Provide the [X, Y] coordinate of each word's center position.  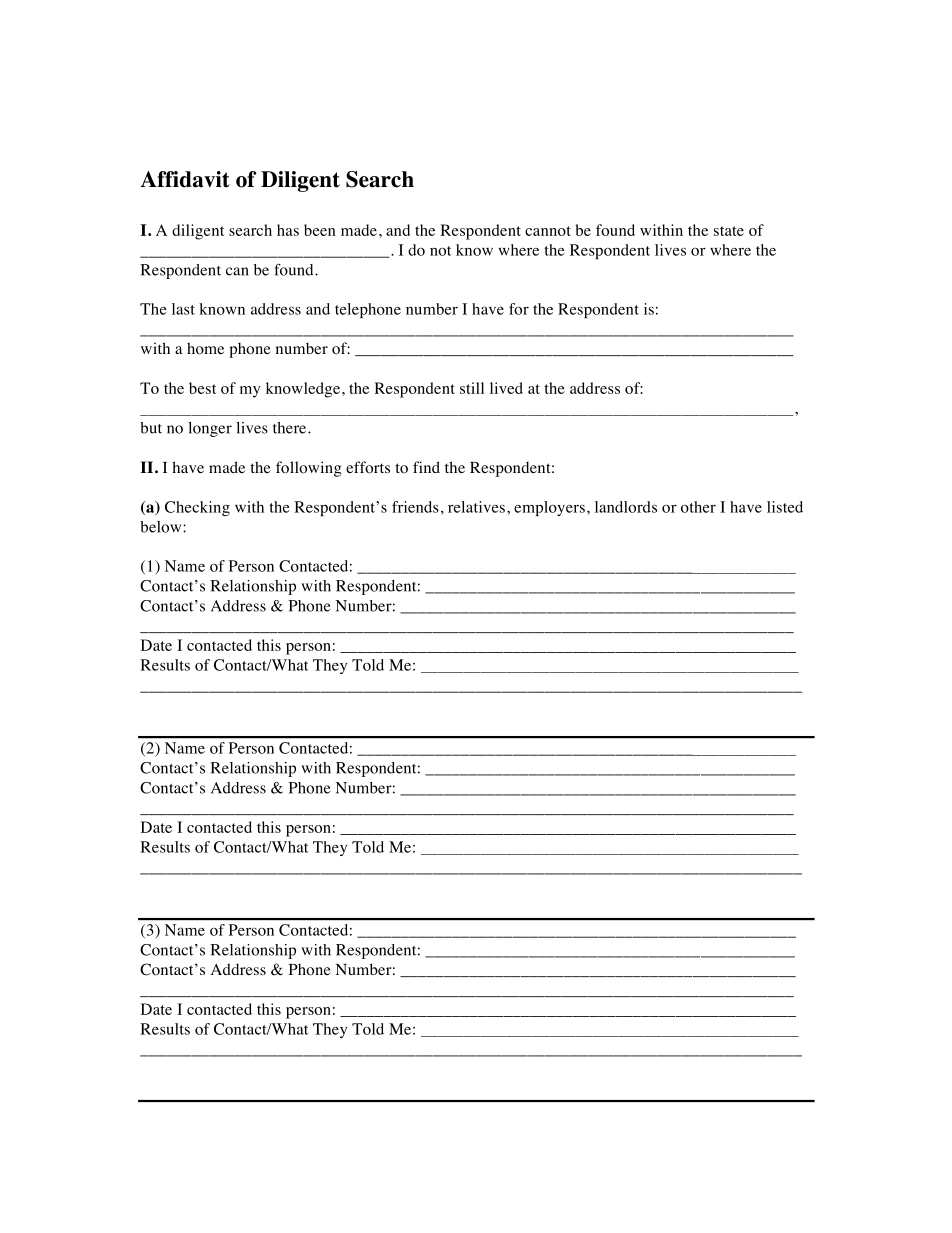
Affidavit [185, 179]
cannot [548, 231]
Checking [197, 508]
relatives [476, 507]
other [698, 507]
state [729, 231]
